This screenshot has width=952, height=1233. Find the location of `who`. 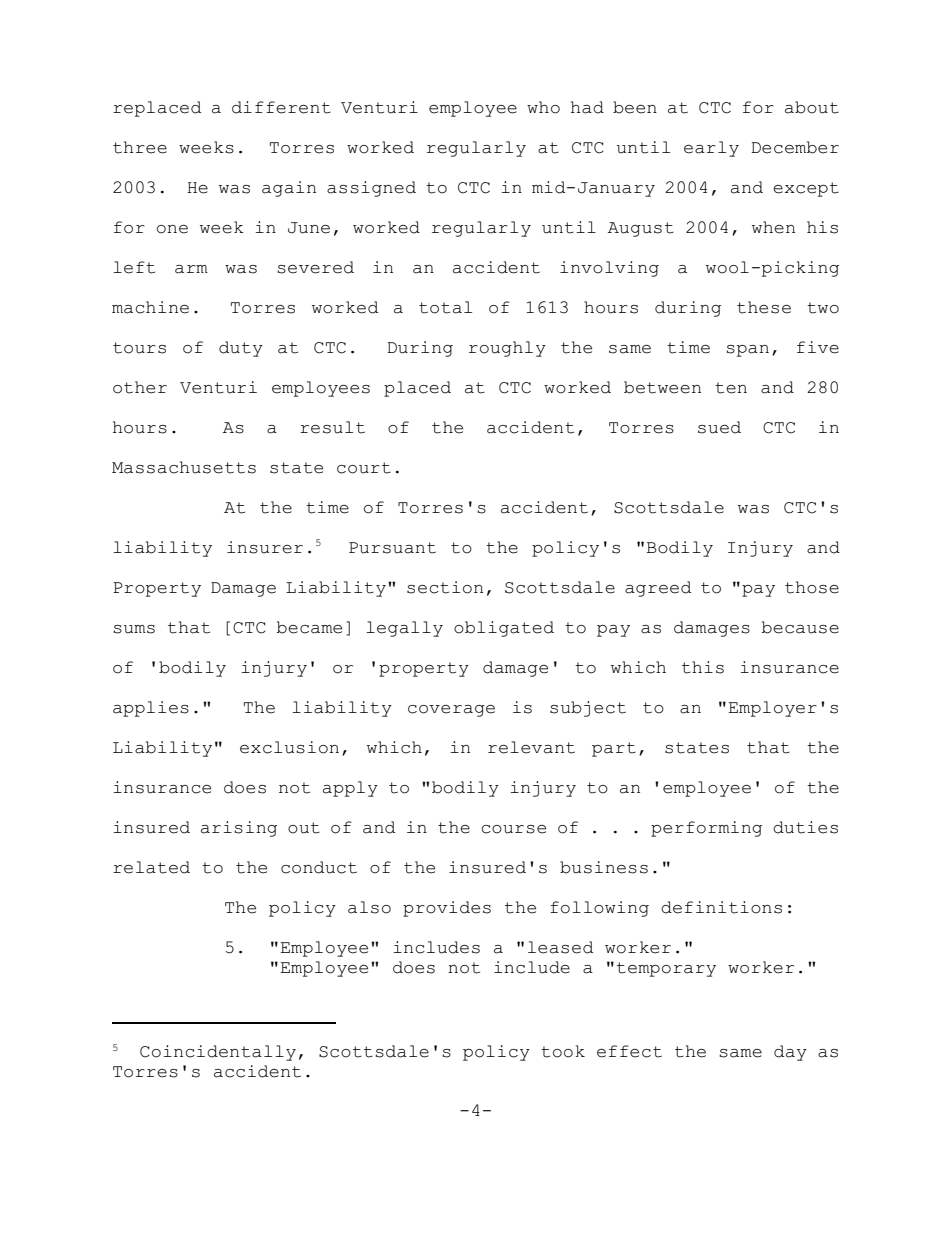

who is located at coordinates (543, 107).
